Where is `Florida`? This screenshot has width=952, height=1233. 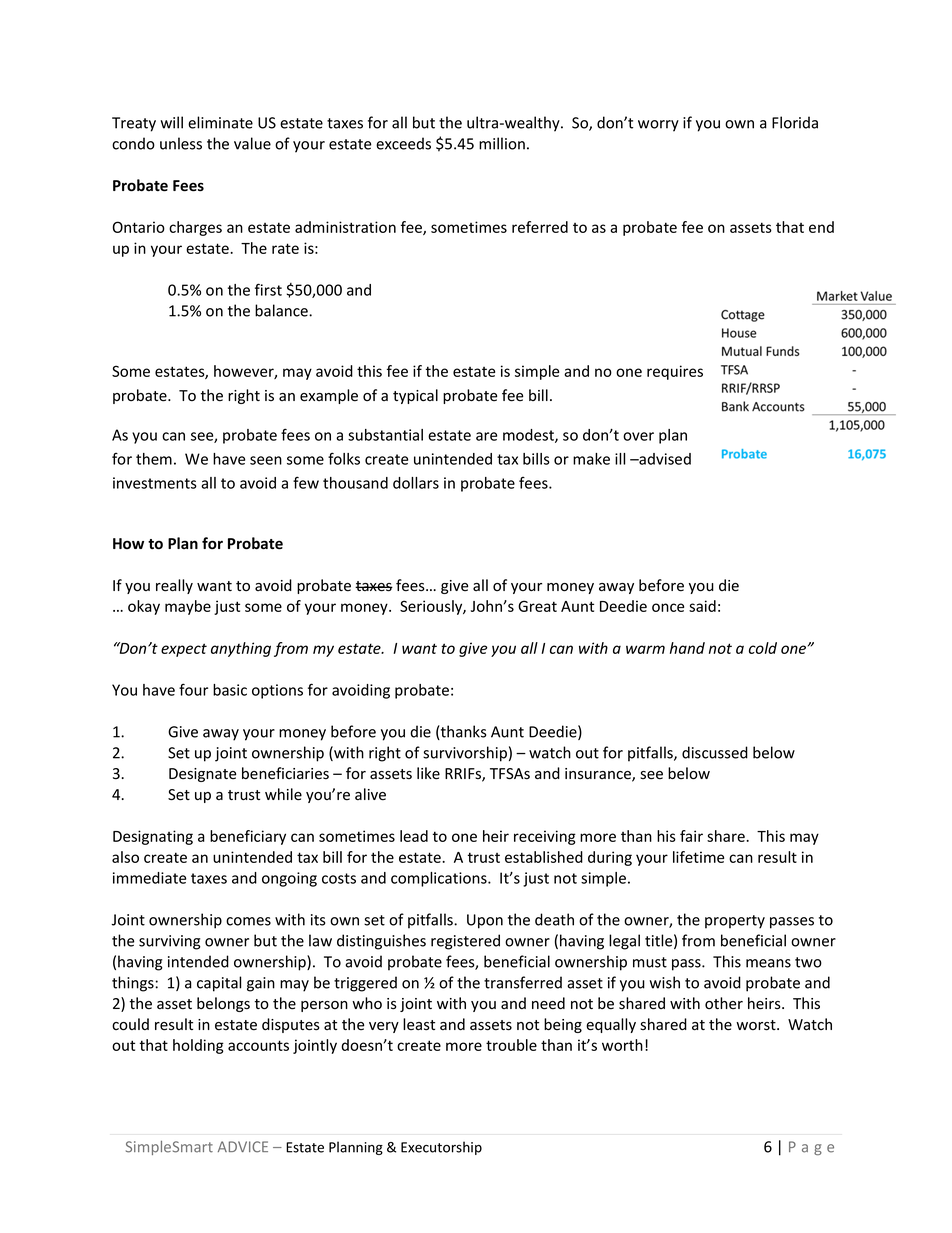
Florida is located at coordinates (795, 122).
